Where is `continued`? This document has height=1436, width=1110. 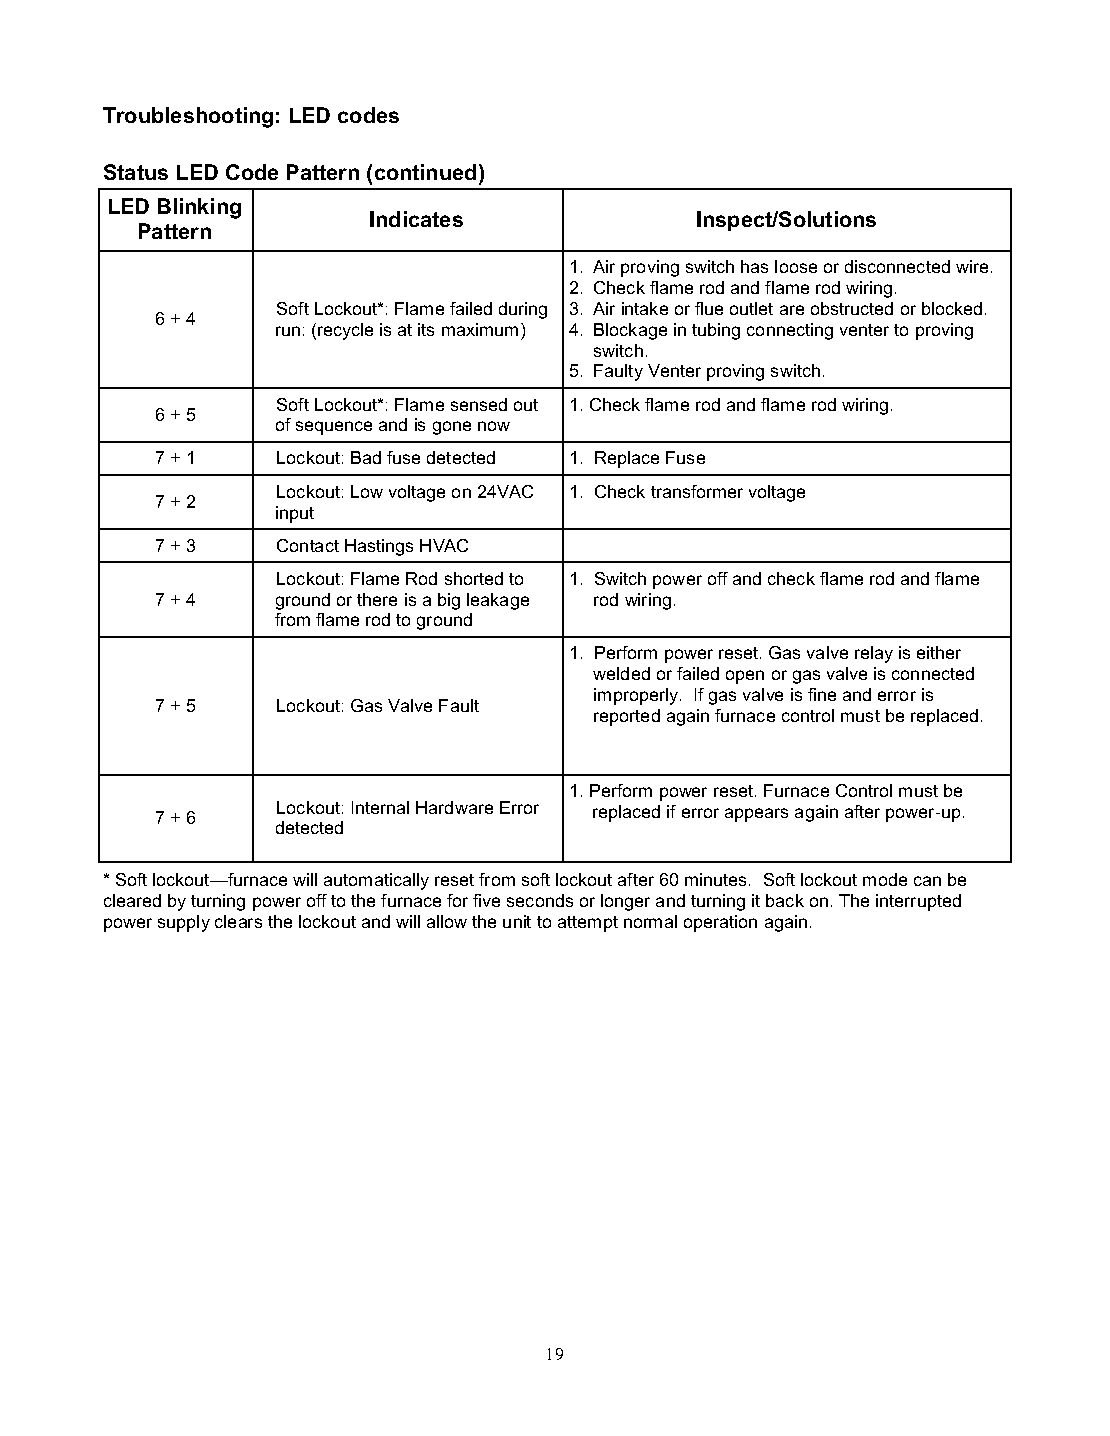
continued is located at coordinates (425, 172).
